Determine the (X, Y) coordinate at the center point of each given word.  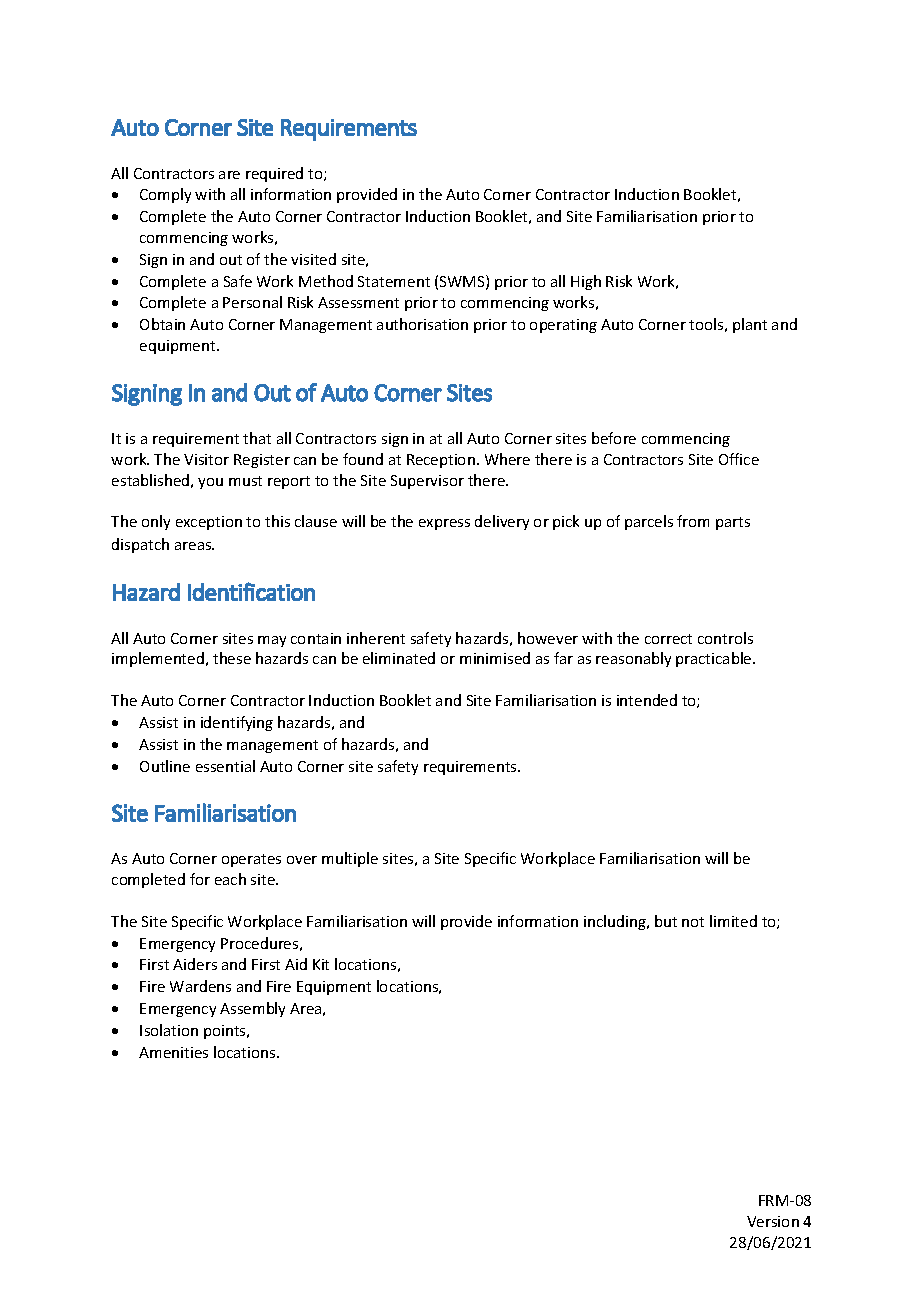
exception (209, 523)
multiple (350, 859)
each (230, 879)
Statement (394, 281)
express (444, 524)
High (586, 282)
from (693, 521)
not (693, 922)
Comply (165, 195)
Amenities (173, 1052)
